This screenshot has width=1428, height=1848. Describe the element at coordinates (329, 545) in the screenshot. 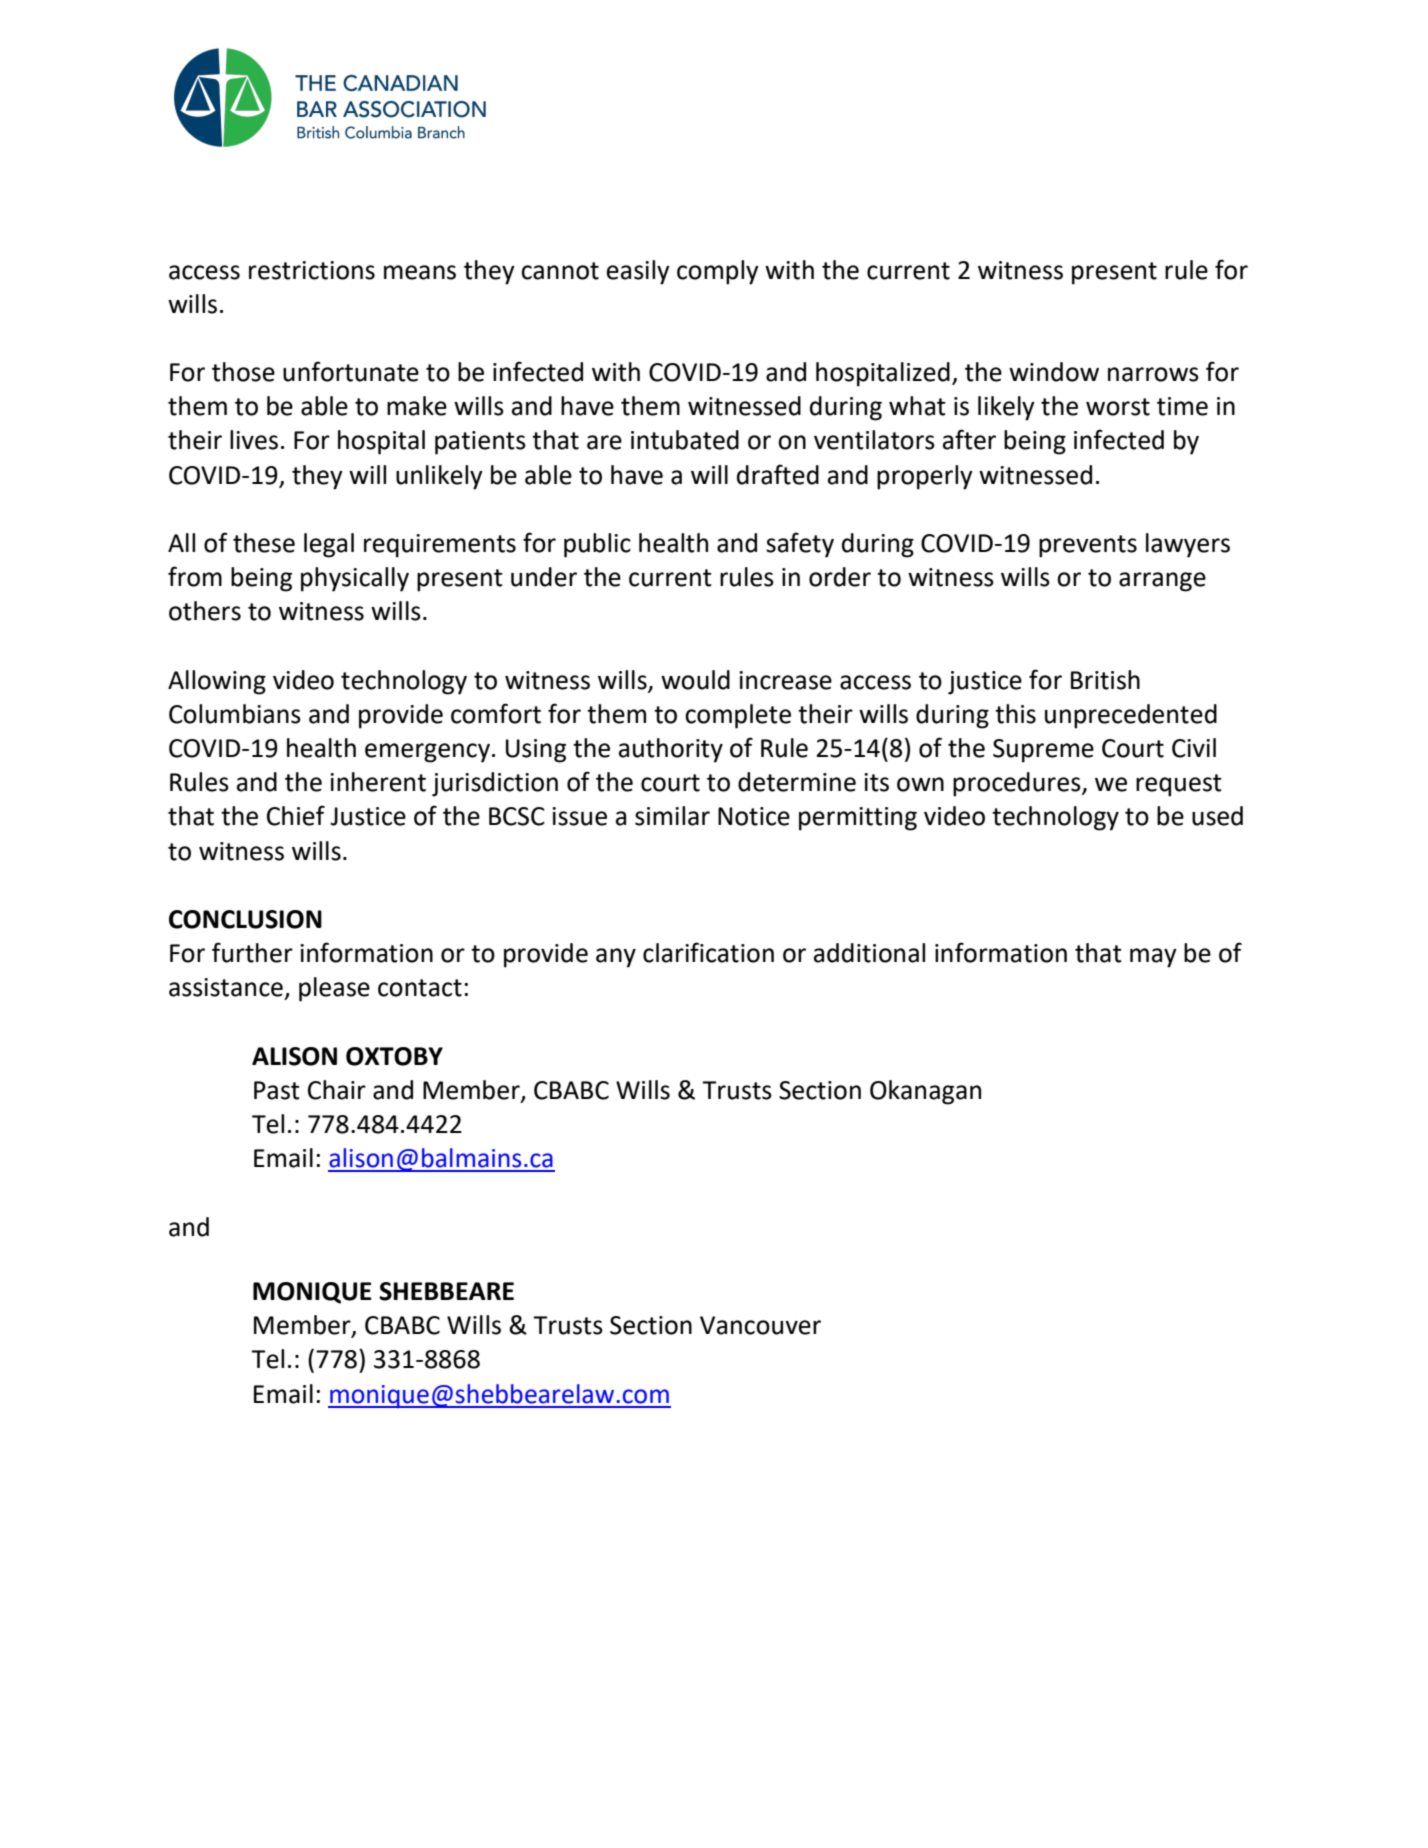

I see `legal` at that location.
